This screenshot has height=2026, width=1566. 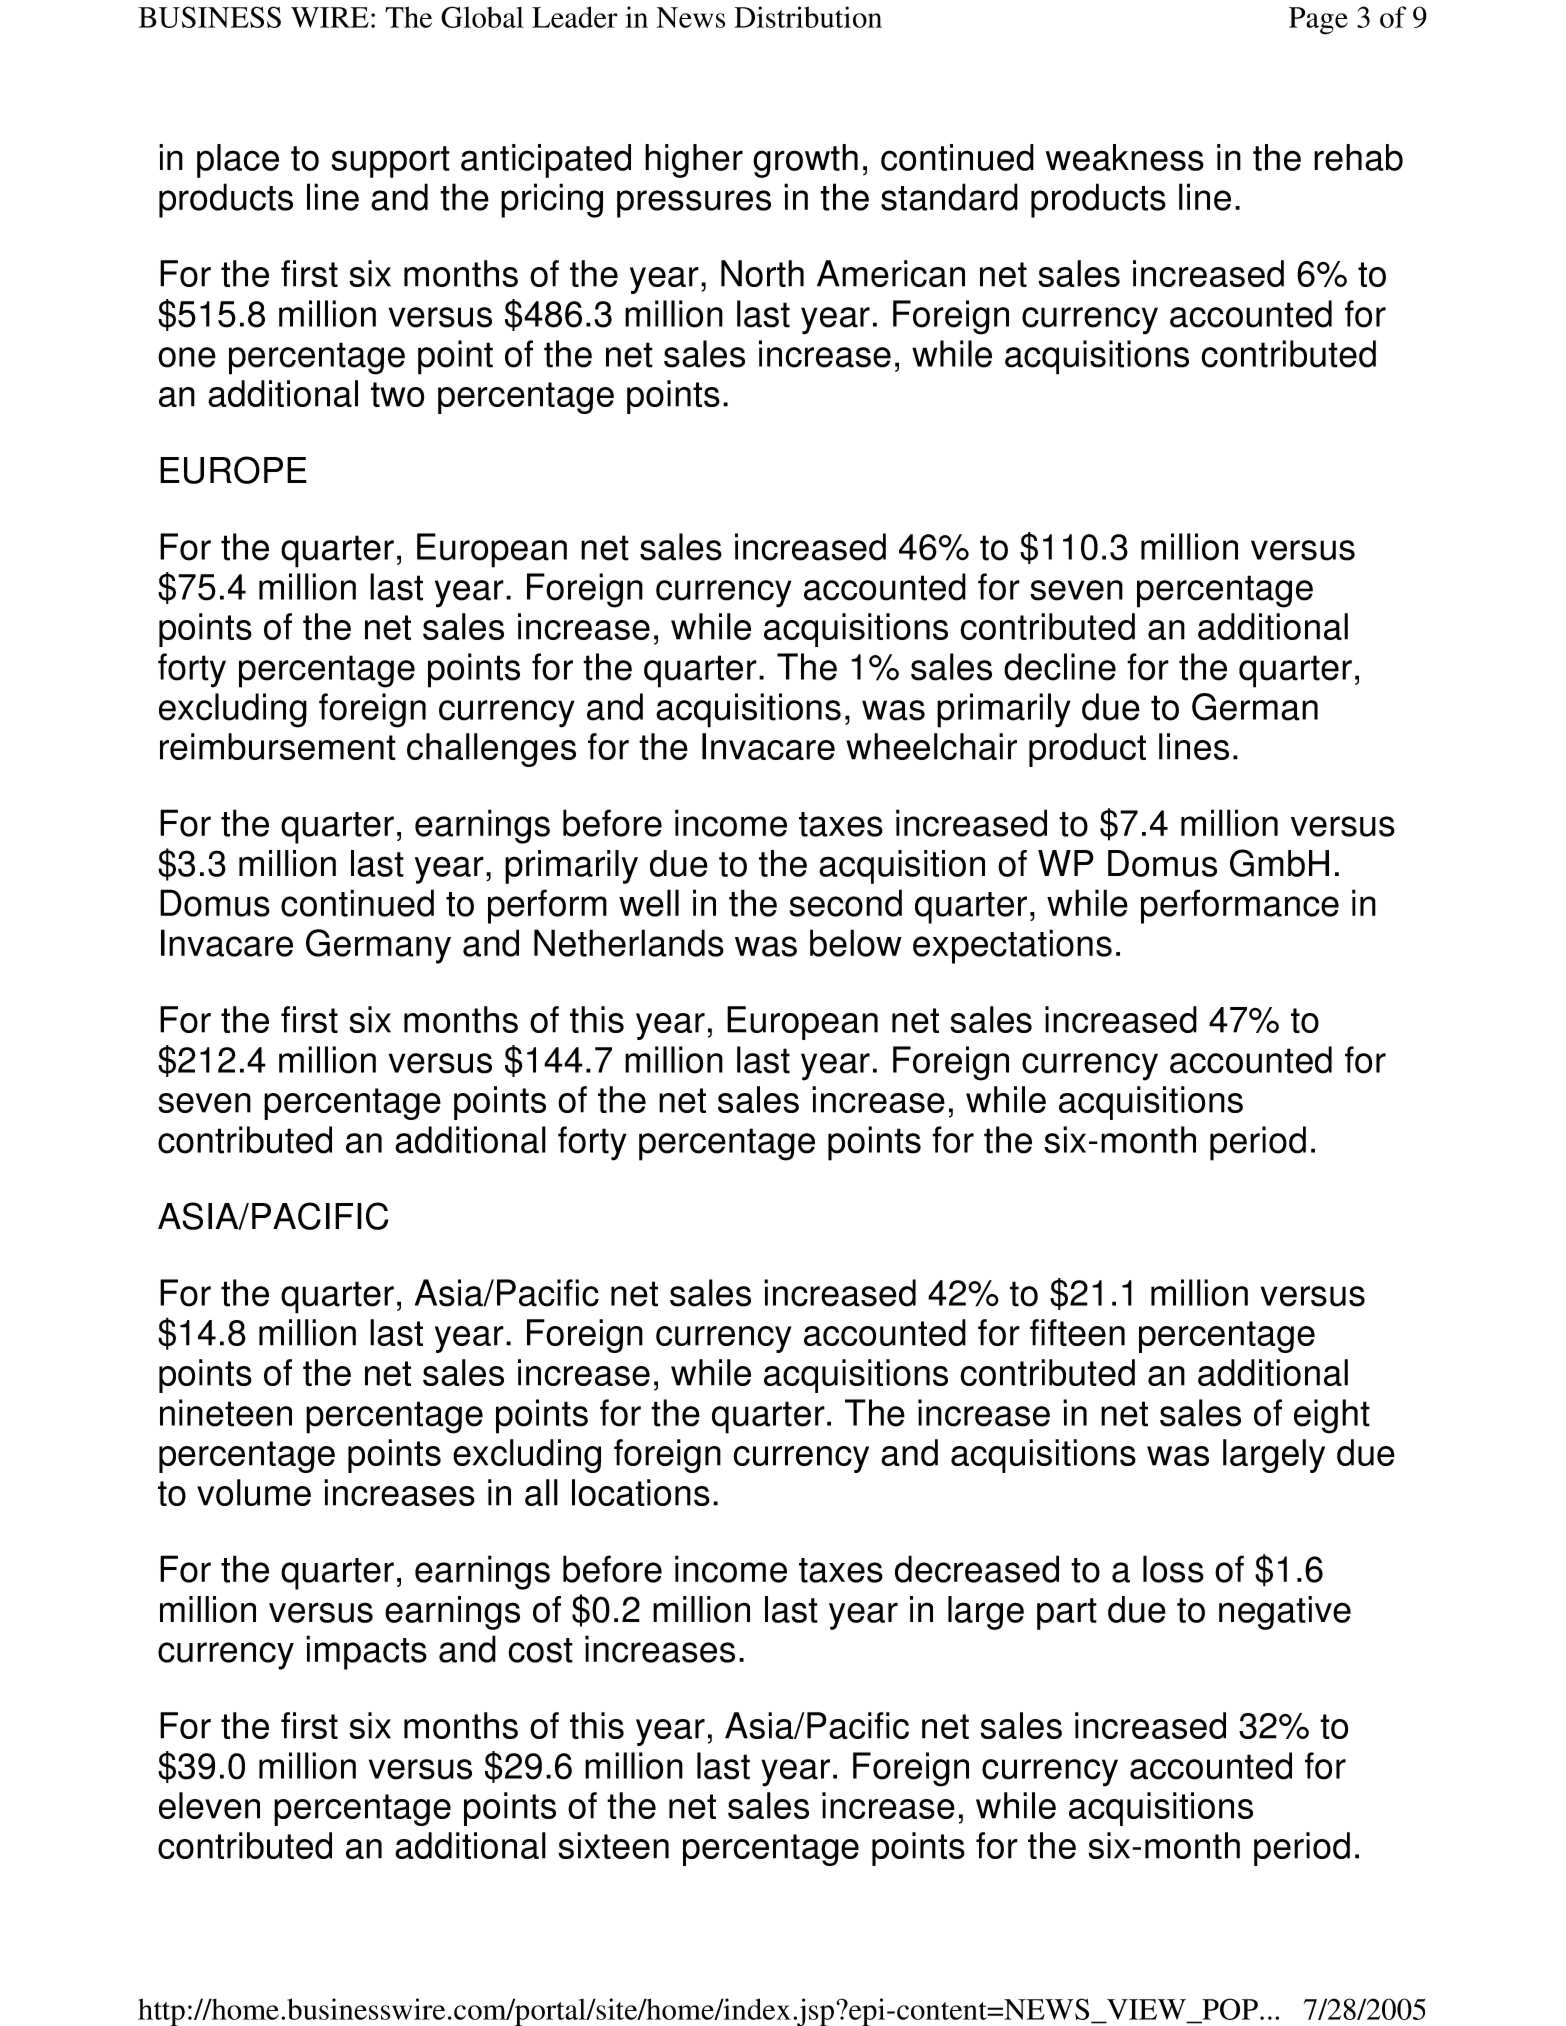 What do you see at coordinates (390, 162) in the screenshot?
I see `support` at bounding box center [390, 162].
